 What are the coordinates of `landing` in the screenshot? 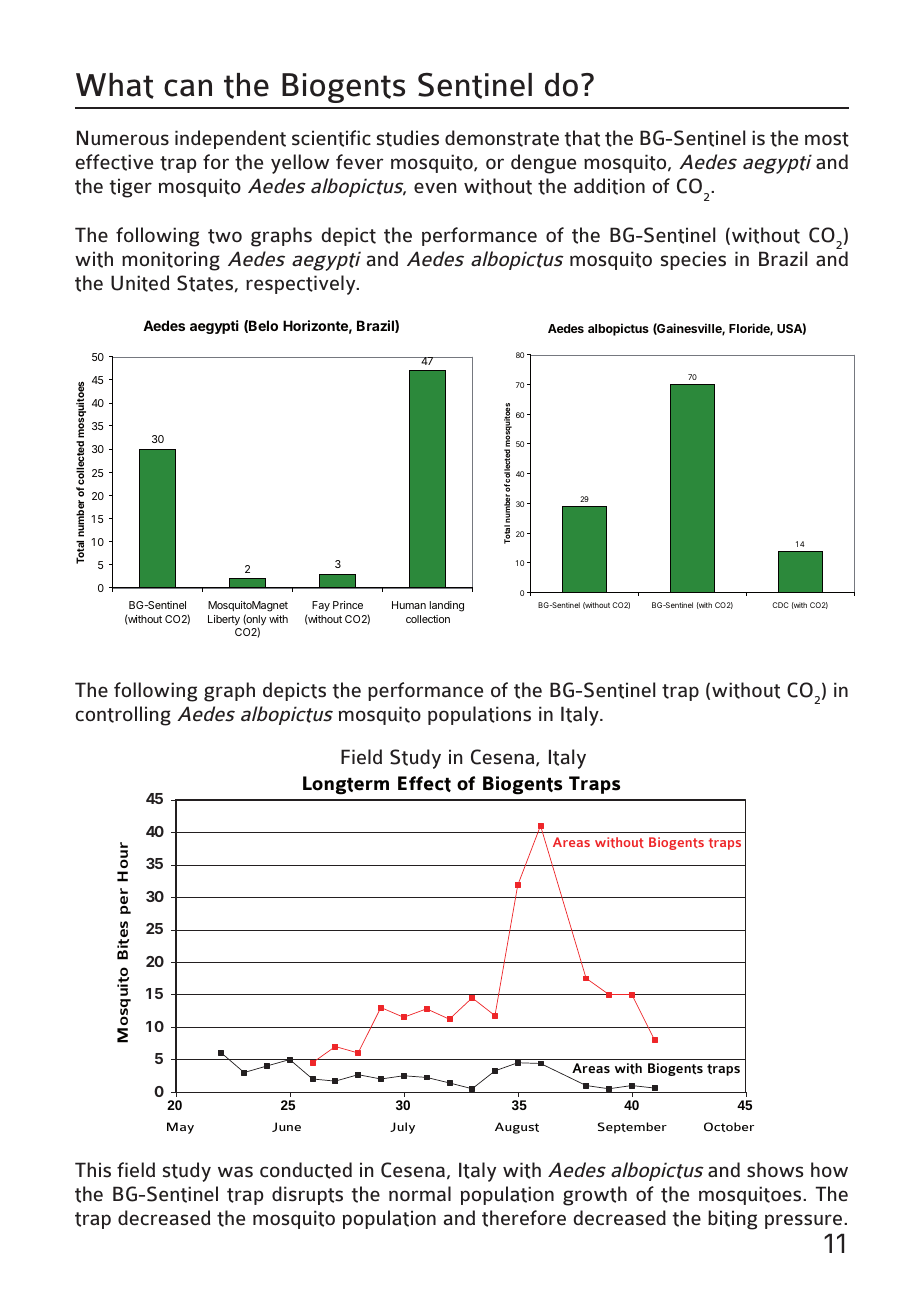 It's located at (447, 606).
